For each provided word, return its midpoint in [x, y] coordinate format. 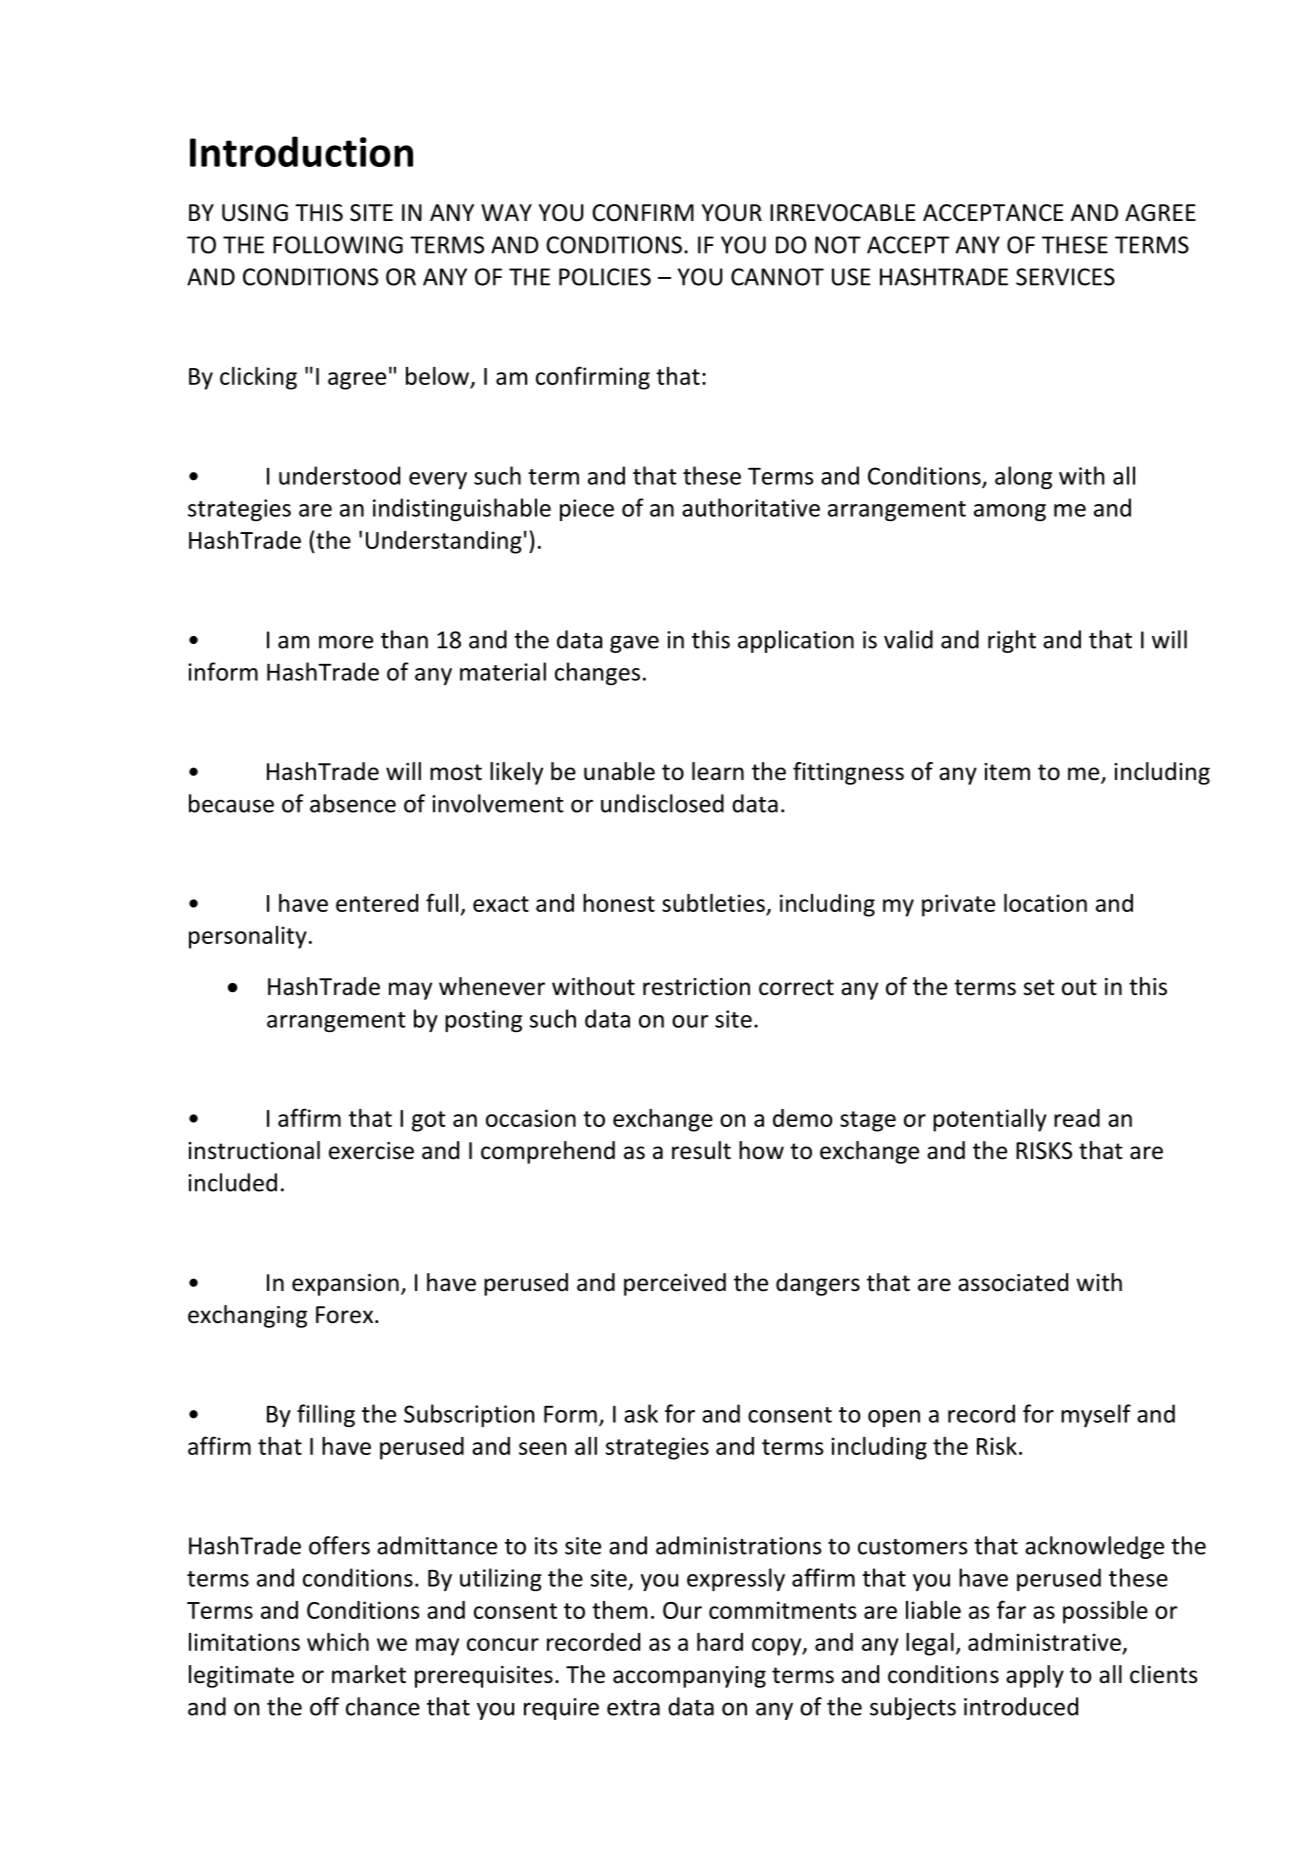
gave [634, 644]
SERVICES [1065, 277]
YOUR [732, 213]
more [346, 642]
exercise [371, 1151]
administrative [1045, 1643]
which [338, 1642]
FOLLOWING [338, 245]
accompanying [689, 1677]
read [1077, 1118]
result [701, 1150]
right [1012, 641]
